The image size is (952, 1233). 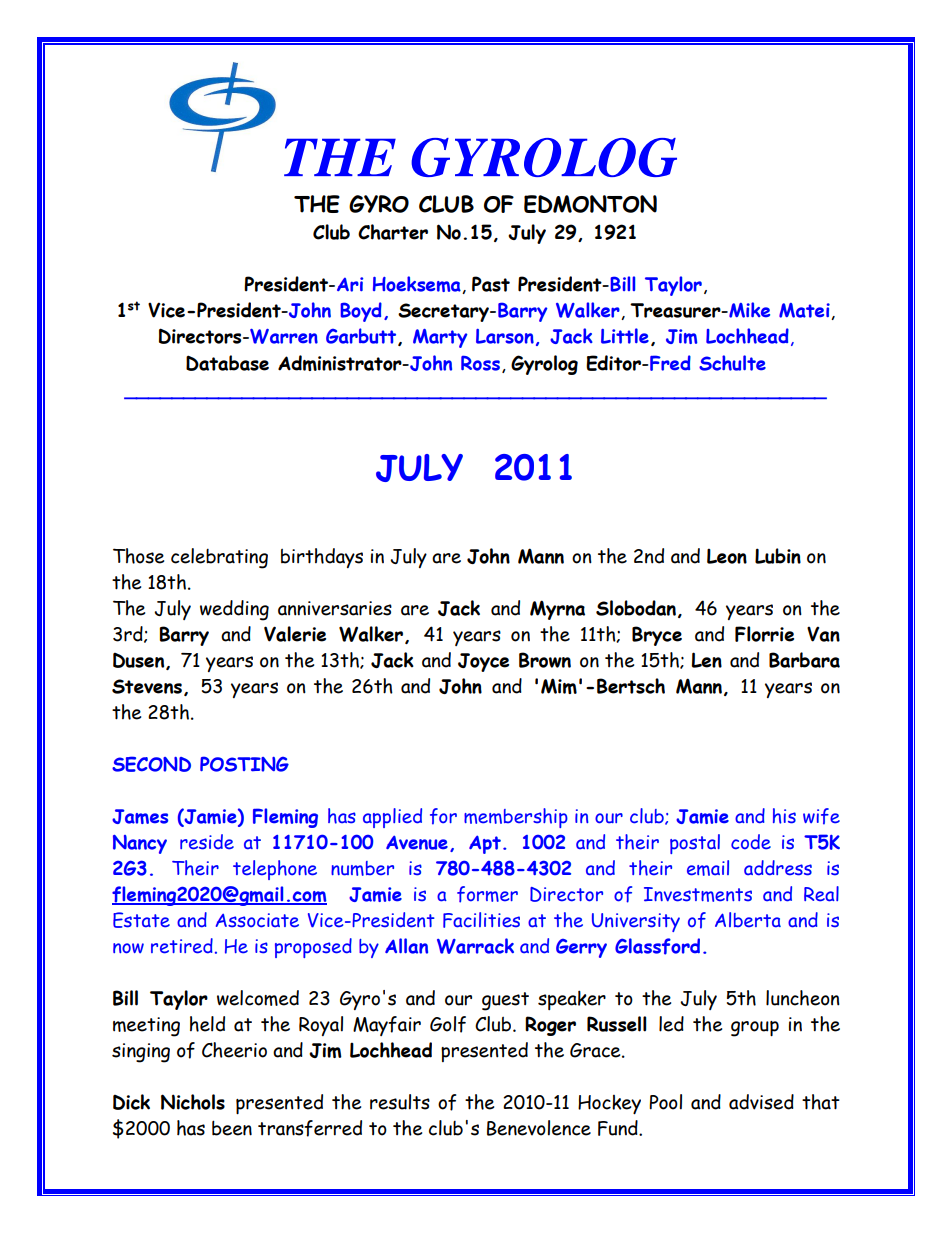 What do you see at coordinates (516, 818) in the page?
I see `membership` at bounding box center [516, 818].
